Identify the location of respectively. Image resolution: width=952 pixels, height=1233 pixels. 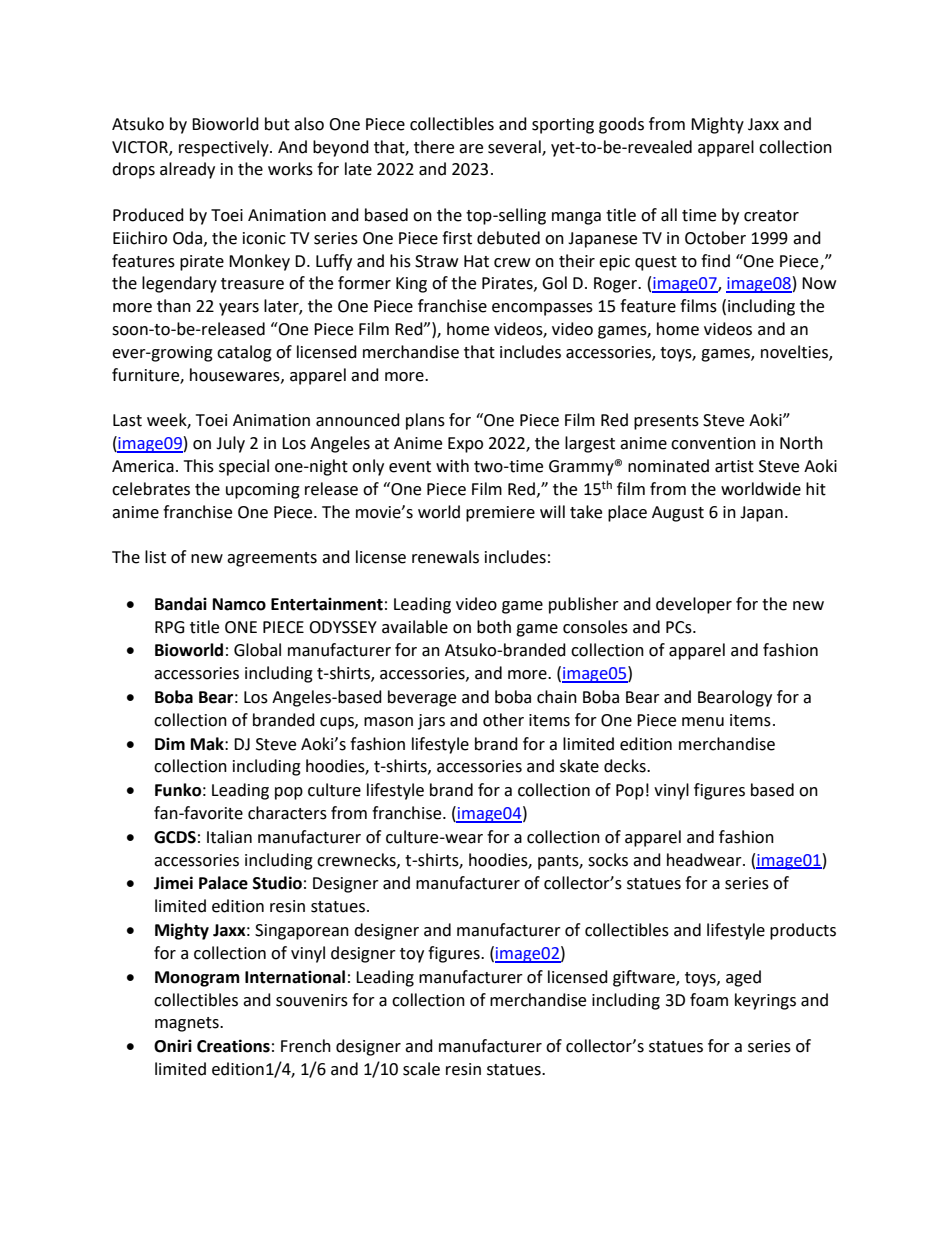
(225, 148).
